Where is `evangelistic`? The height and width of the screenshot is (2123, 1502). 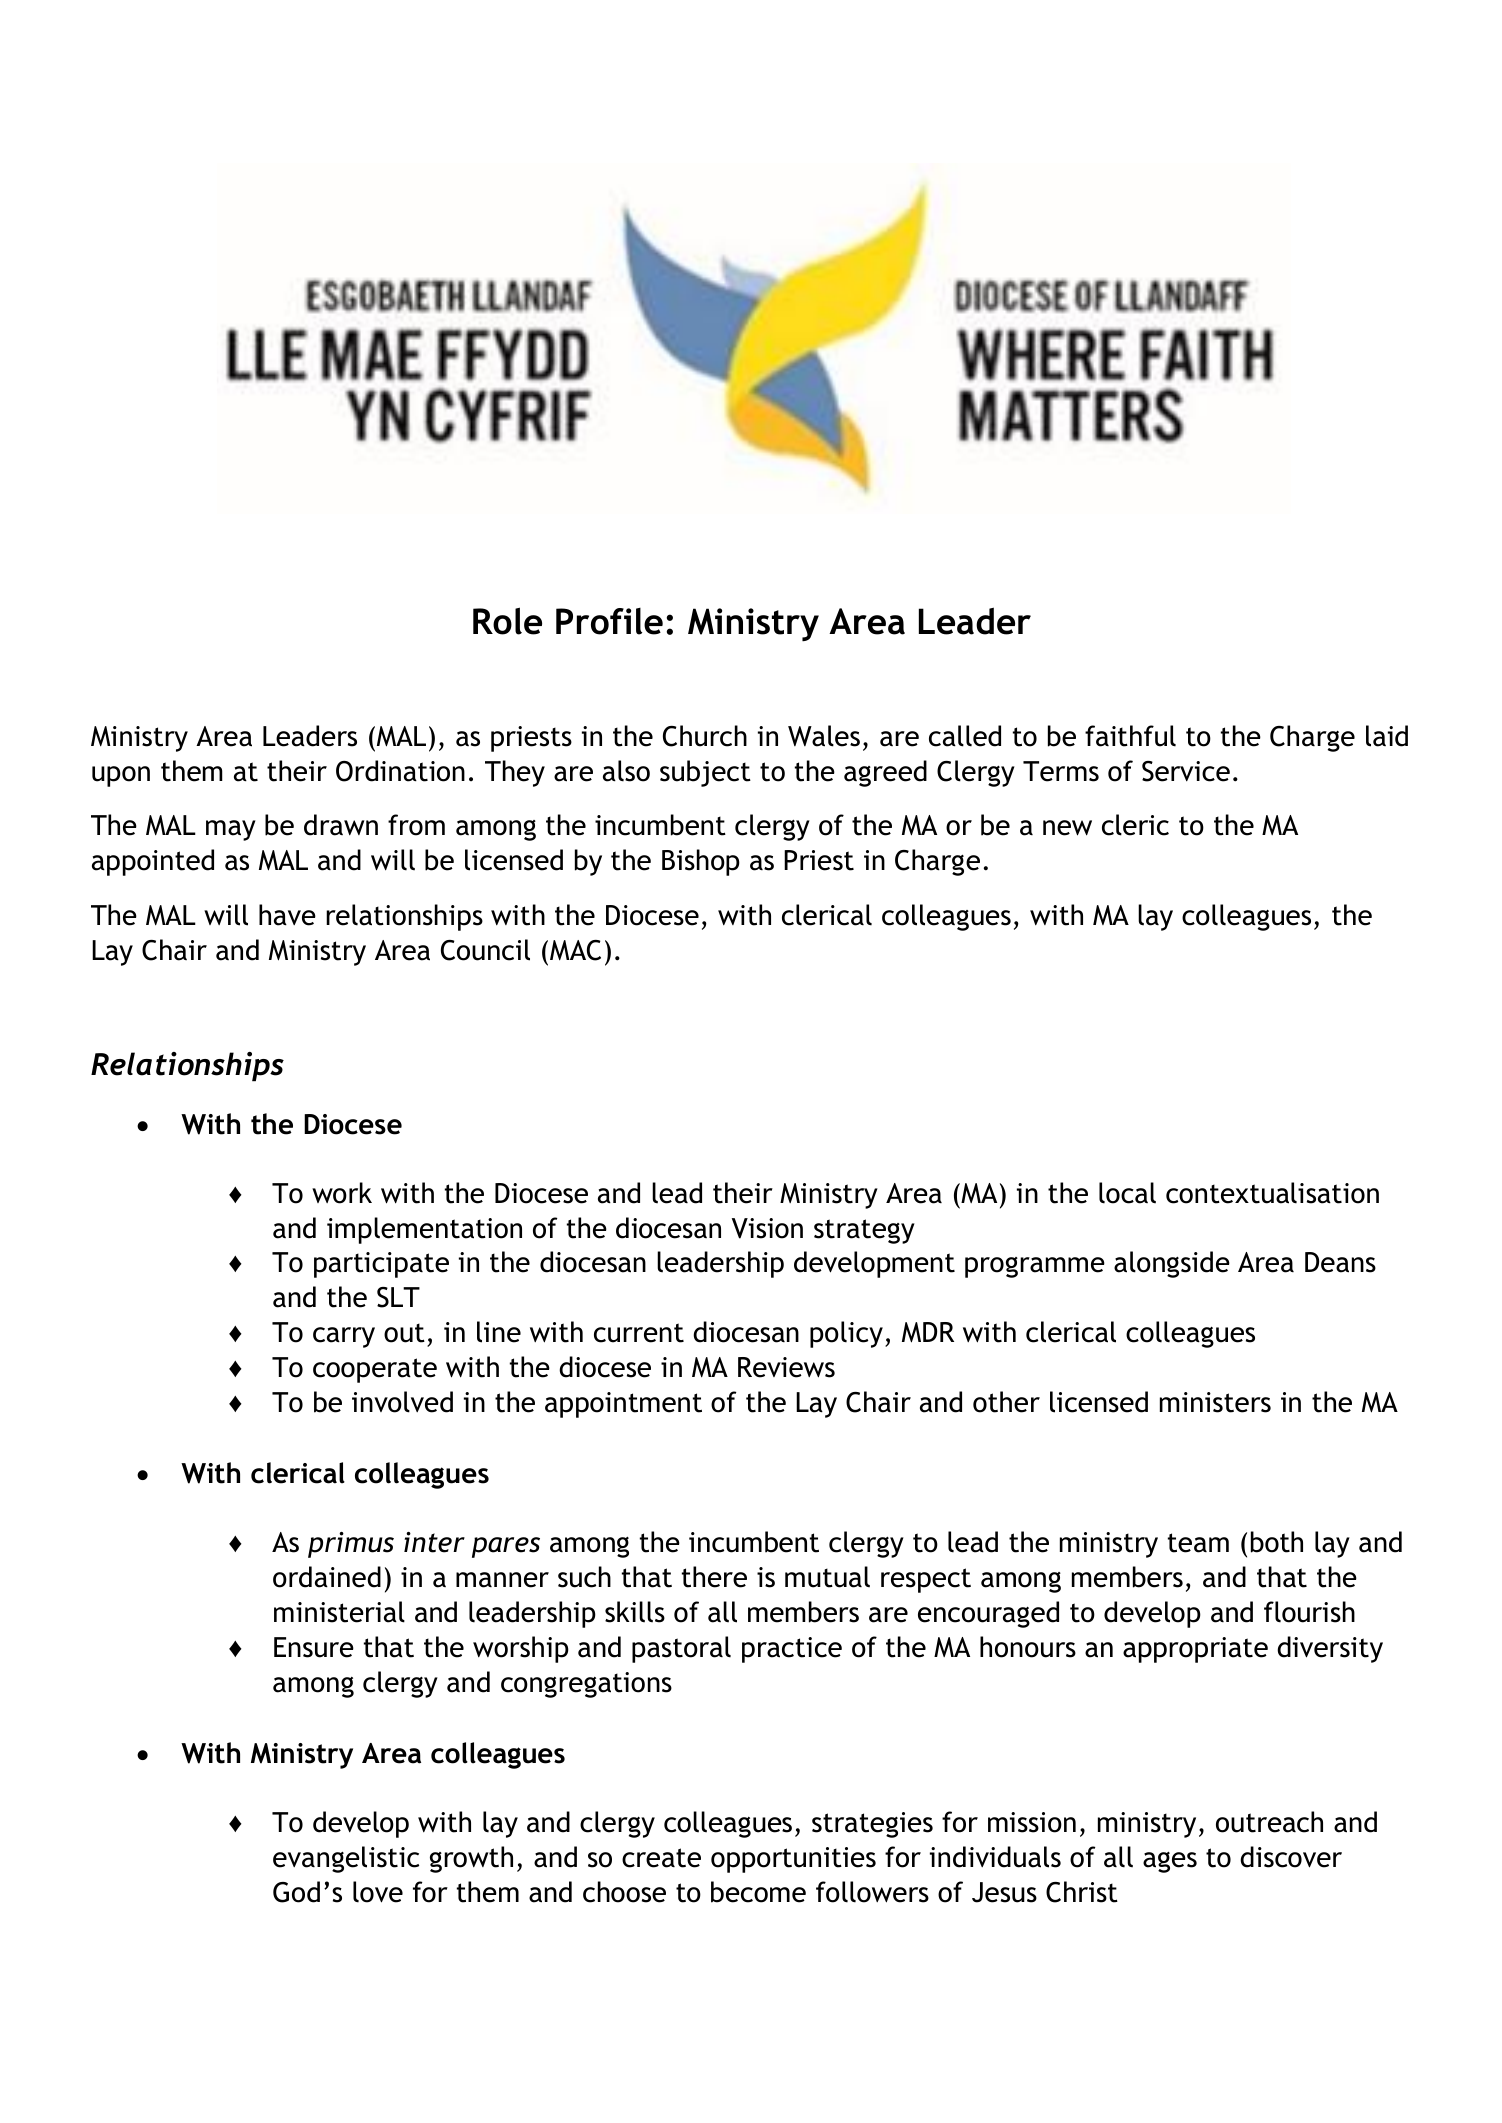
evangelistic is located at coordinates (346, 1859).
